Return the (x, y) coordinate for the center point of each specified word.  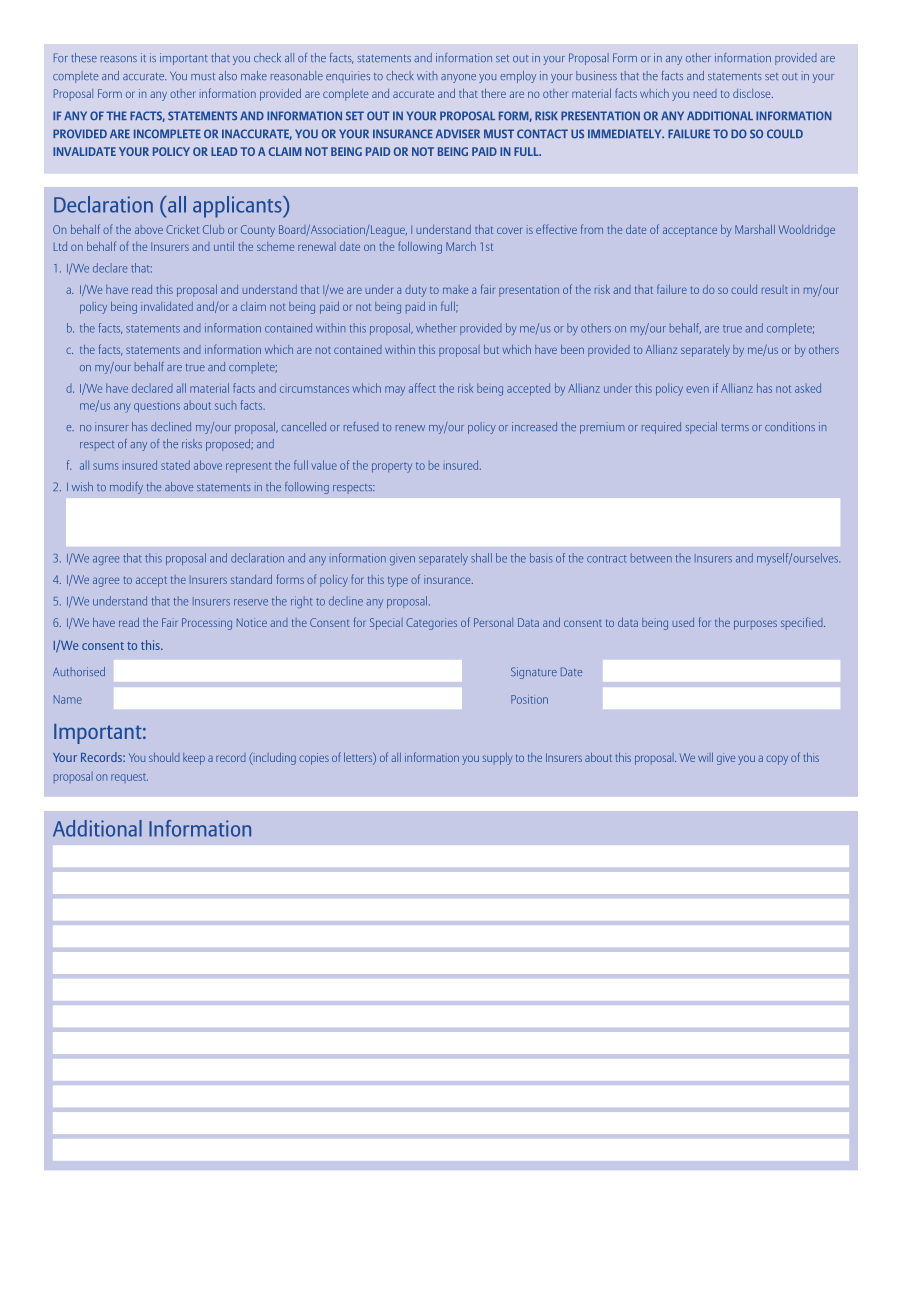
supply (497, 759)
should (164, 757)
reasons (119, 59)
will (705, 757)
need (705, 93)
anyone (458, 78)
